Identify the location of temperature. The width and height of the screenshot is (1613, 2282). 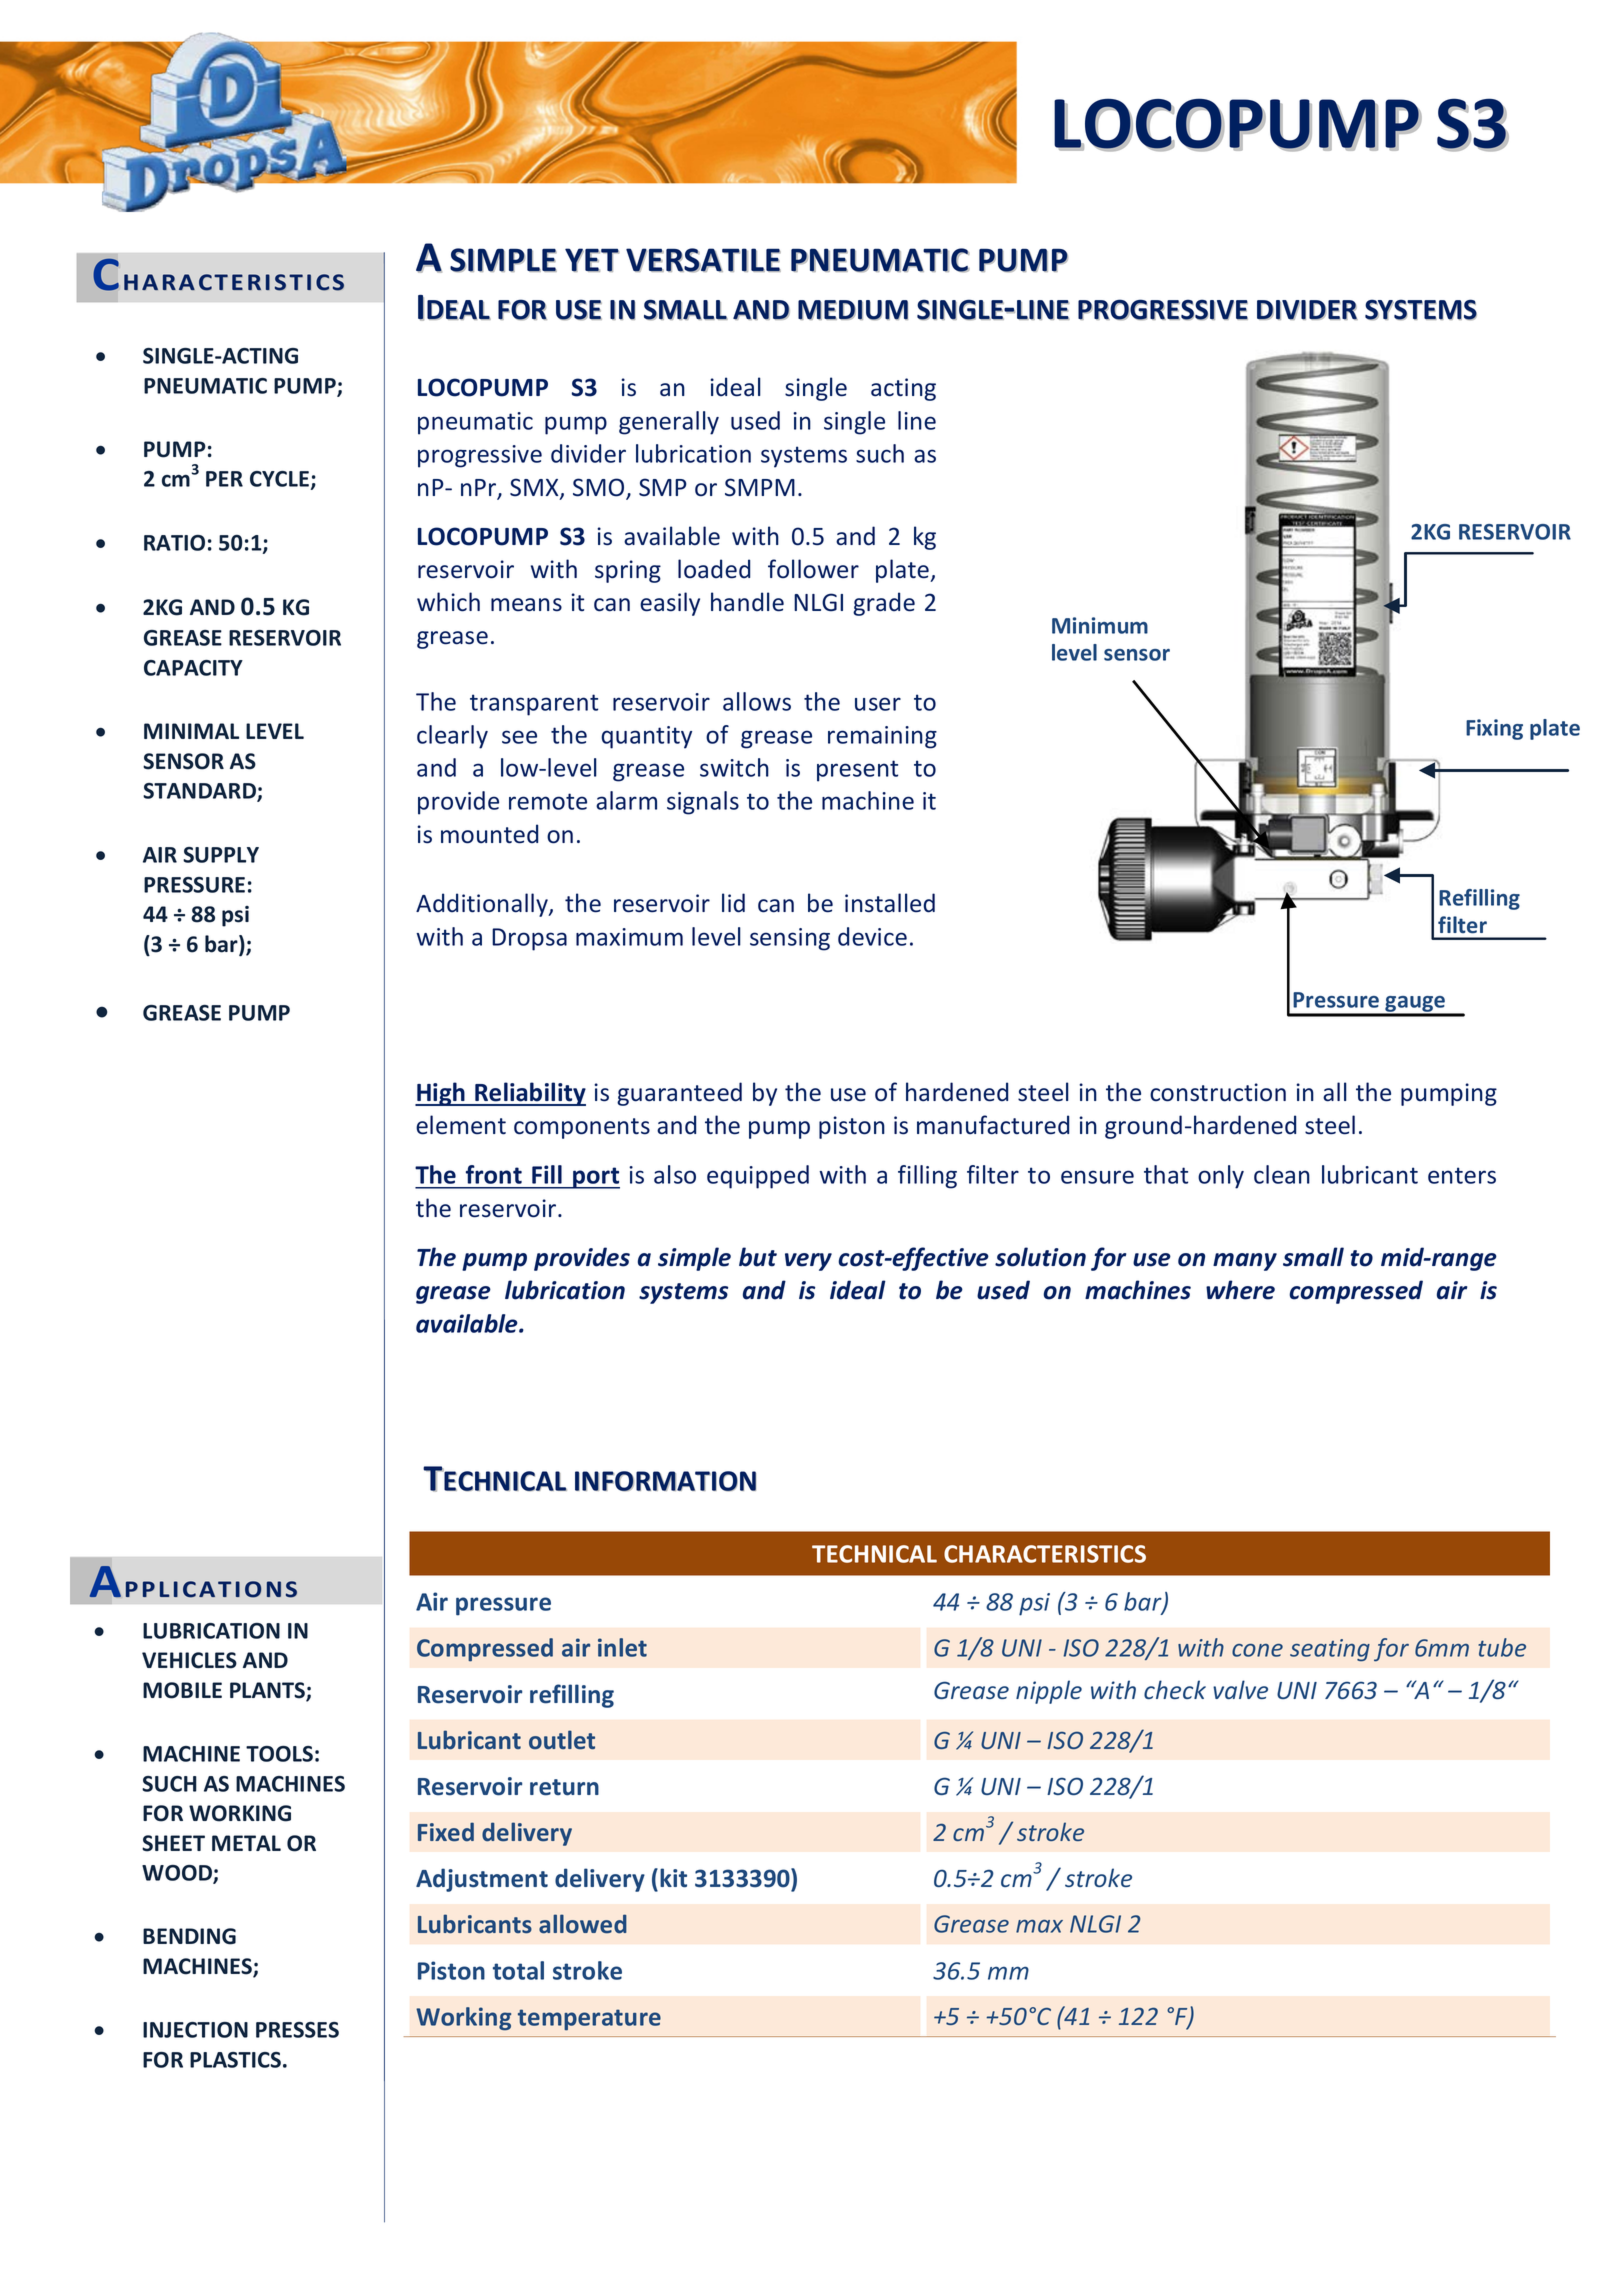
(589, 2020).
